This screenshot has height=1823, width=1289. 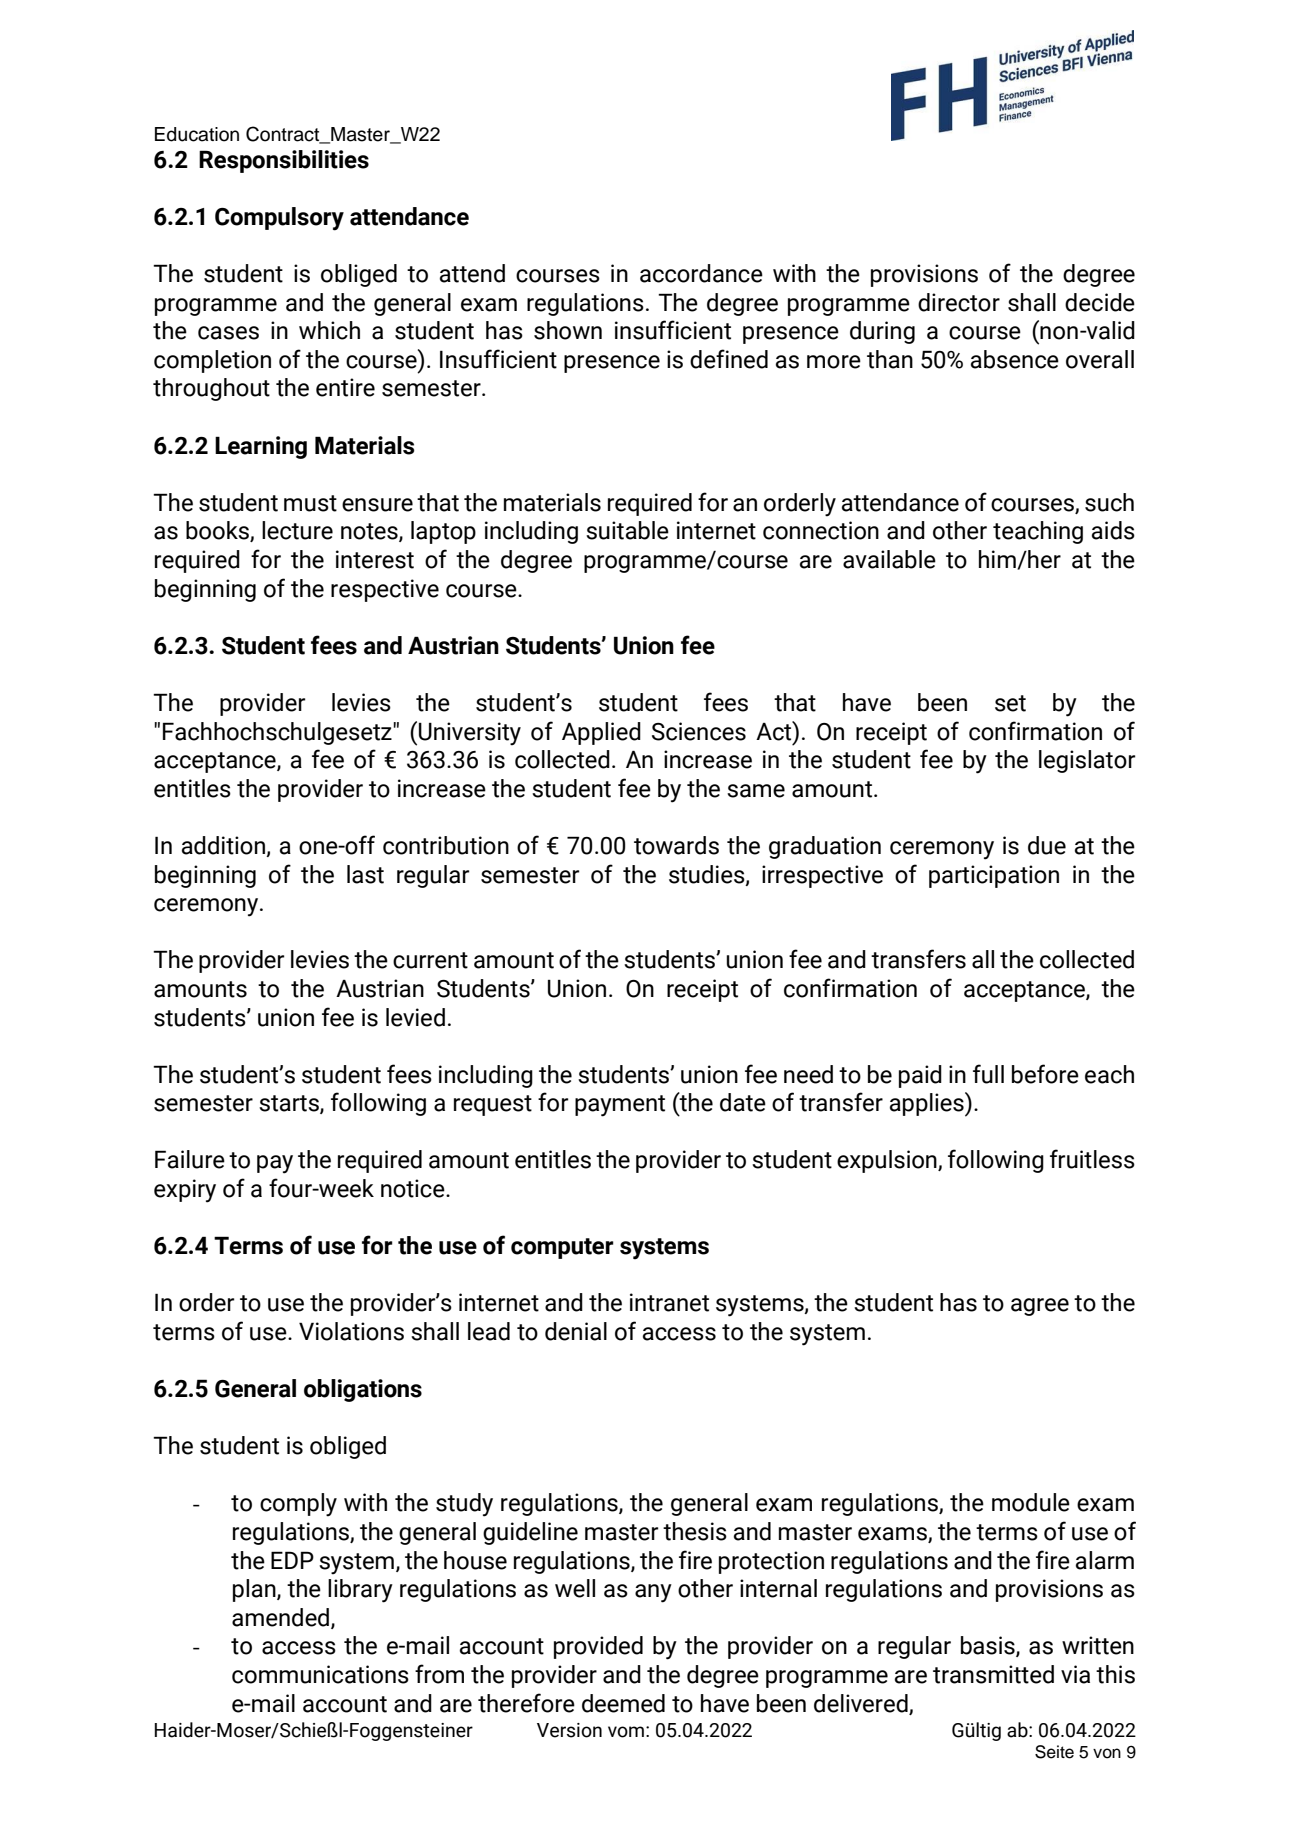 What do you see at coordinates (284, 161) in the screenshot?
I see `Responsibilities` at bounding box center [284, 161].
